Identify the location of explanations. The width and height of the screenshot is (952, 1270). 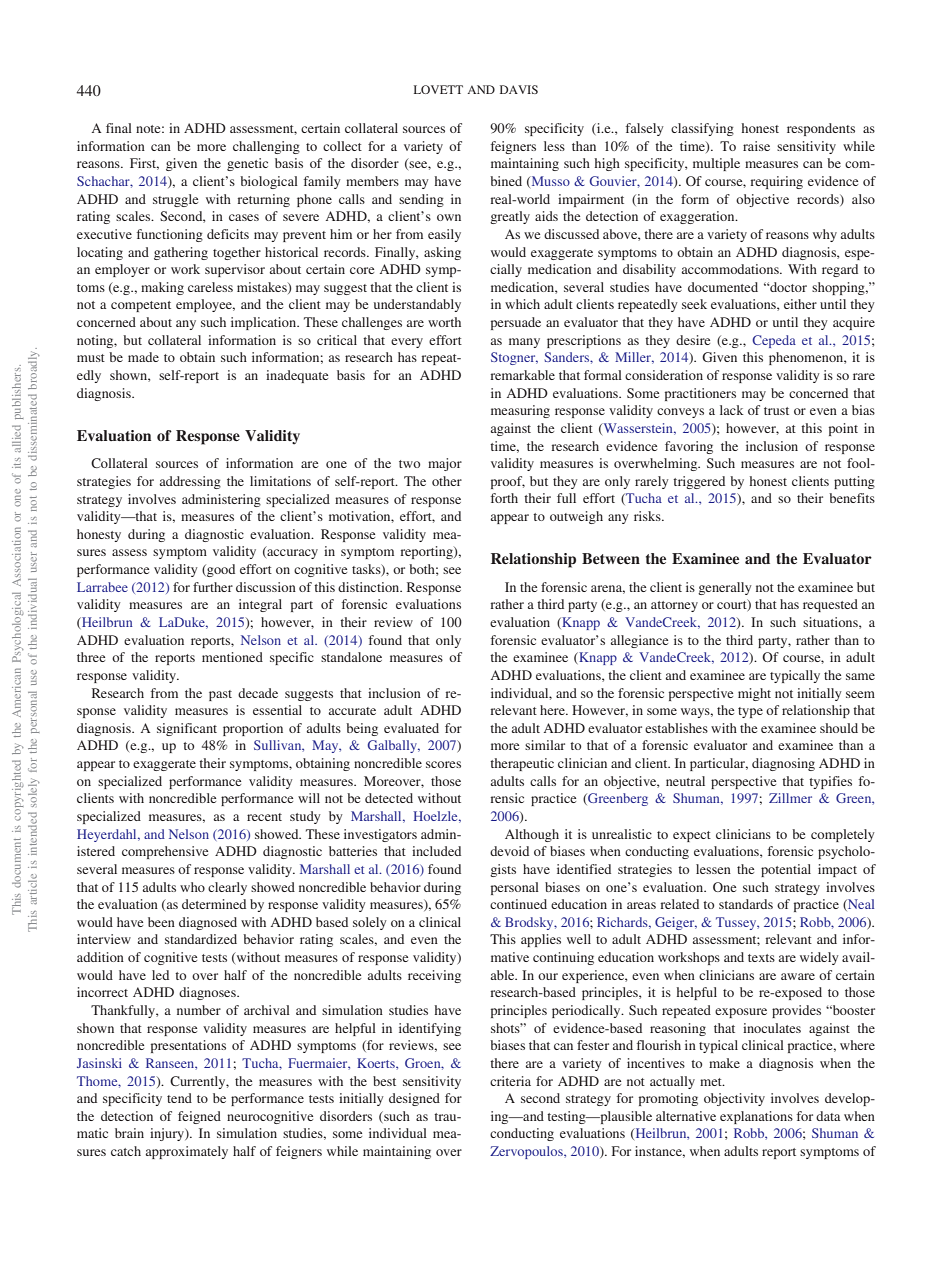
(756, 1117).
